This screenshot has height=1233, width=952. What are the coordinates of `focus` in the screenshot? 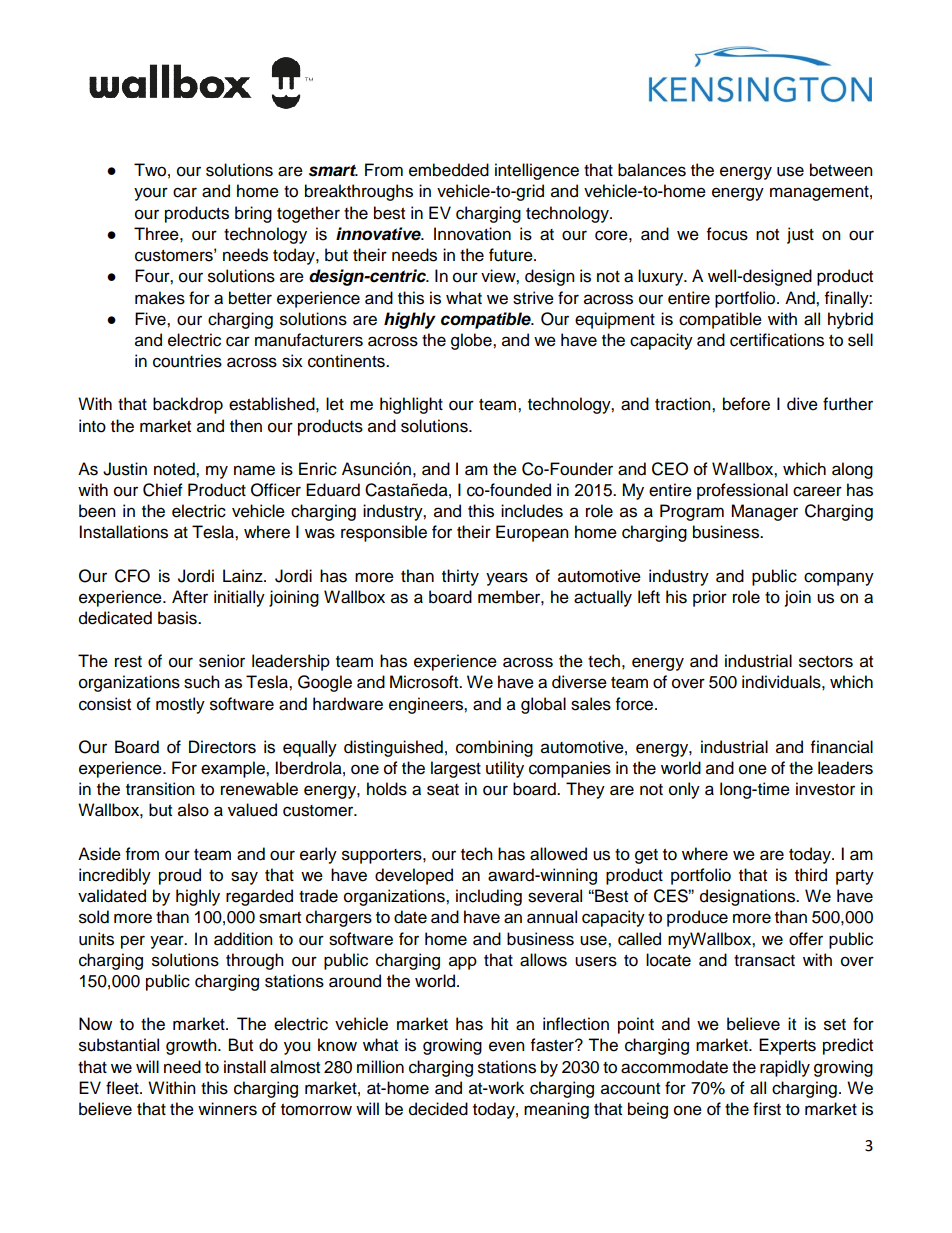 It's located at (727, 234).
